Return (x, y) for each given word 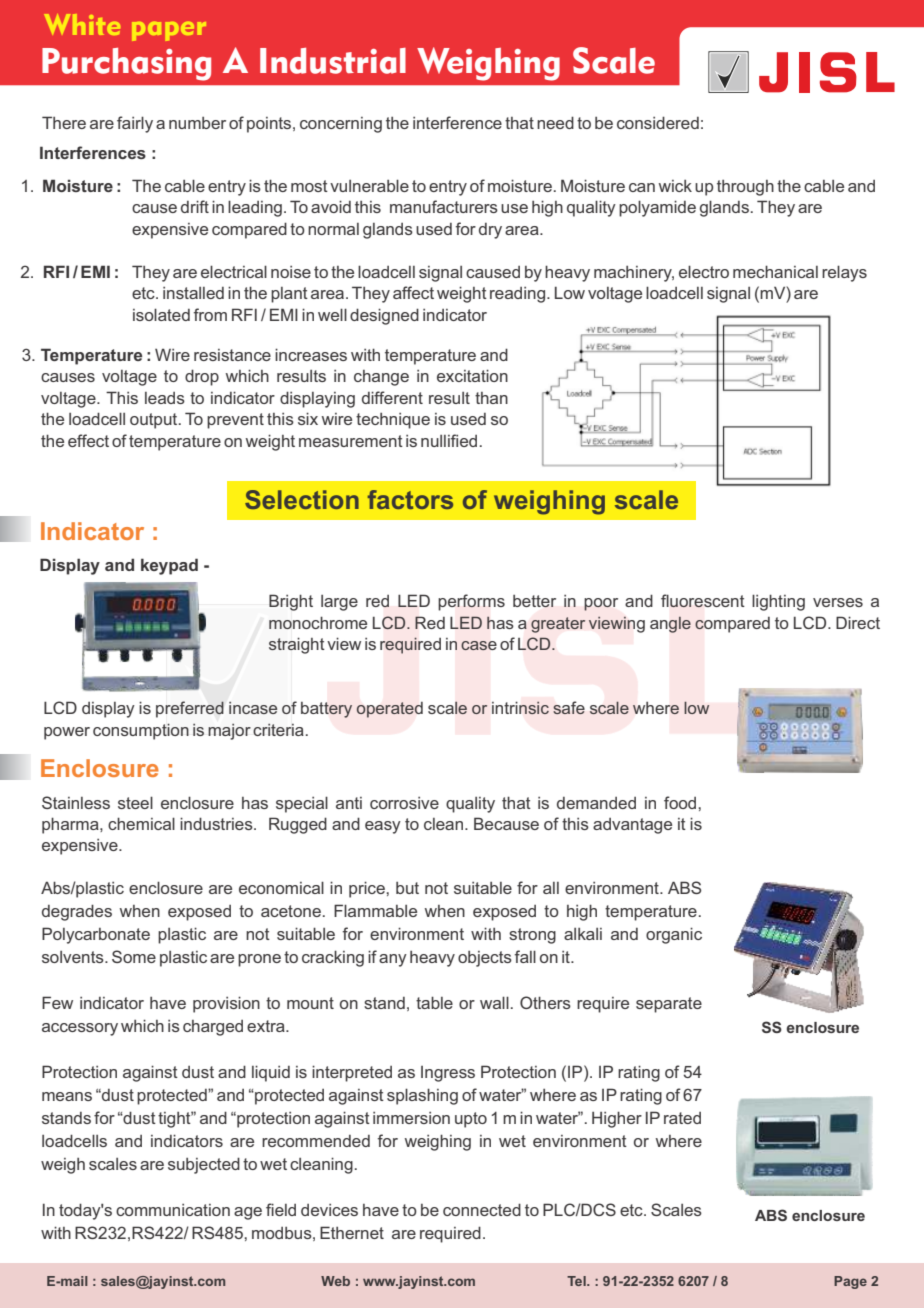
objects (485, 959)
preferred (190, 709)
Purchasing (126, 64)
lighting (778, 602)
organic (674, 935)
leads (165, 398)
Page (850, 1282)
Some (134, 956)
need (555, 122)
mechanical (775, 271)
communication (173, 1210)
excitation (472, 375)
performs (471, 602)
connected (482, 1209)
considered (658, 122)
